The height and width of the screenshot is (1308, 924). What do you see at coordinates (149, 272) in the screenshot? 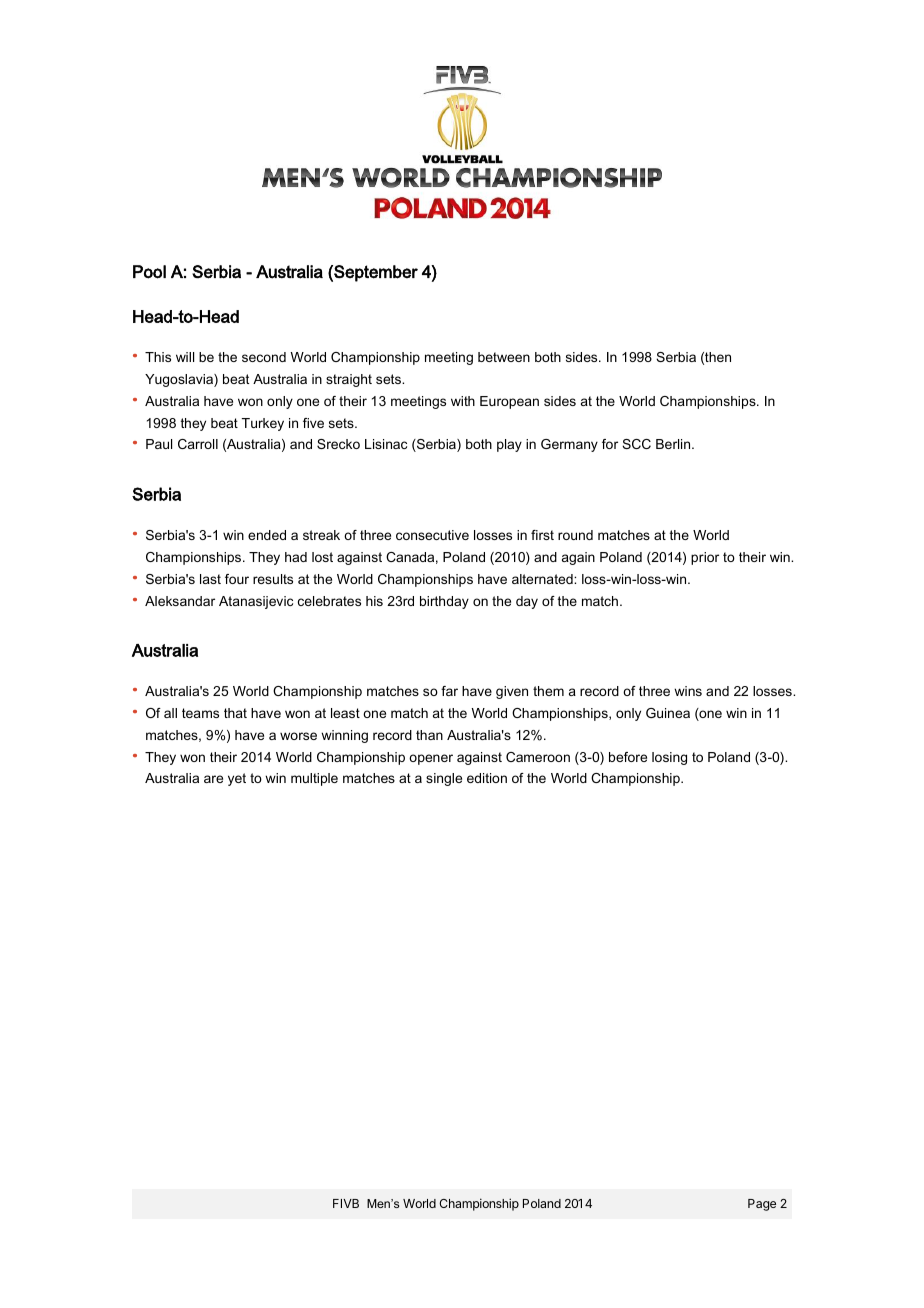
I see `Pool` at bounding box center [149, 272].
